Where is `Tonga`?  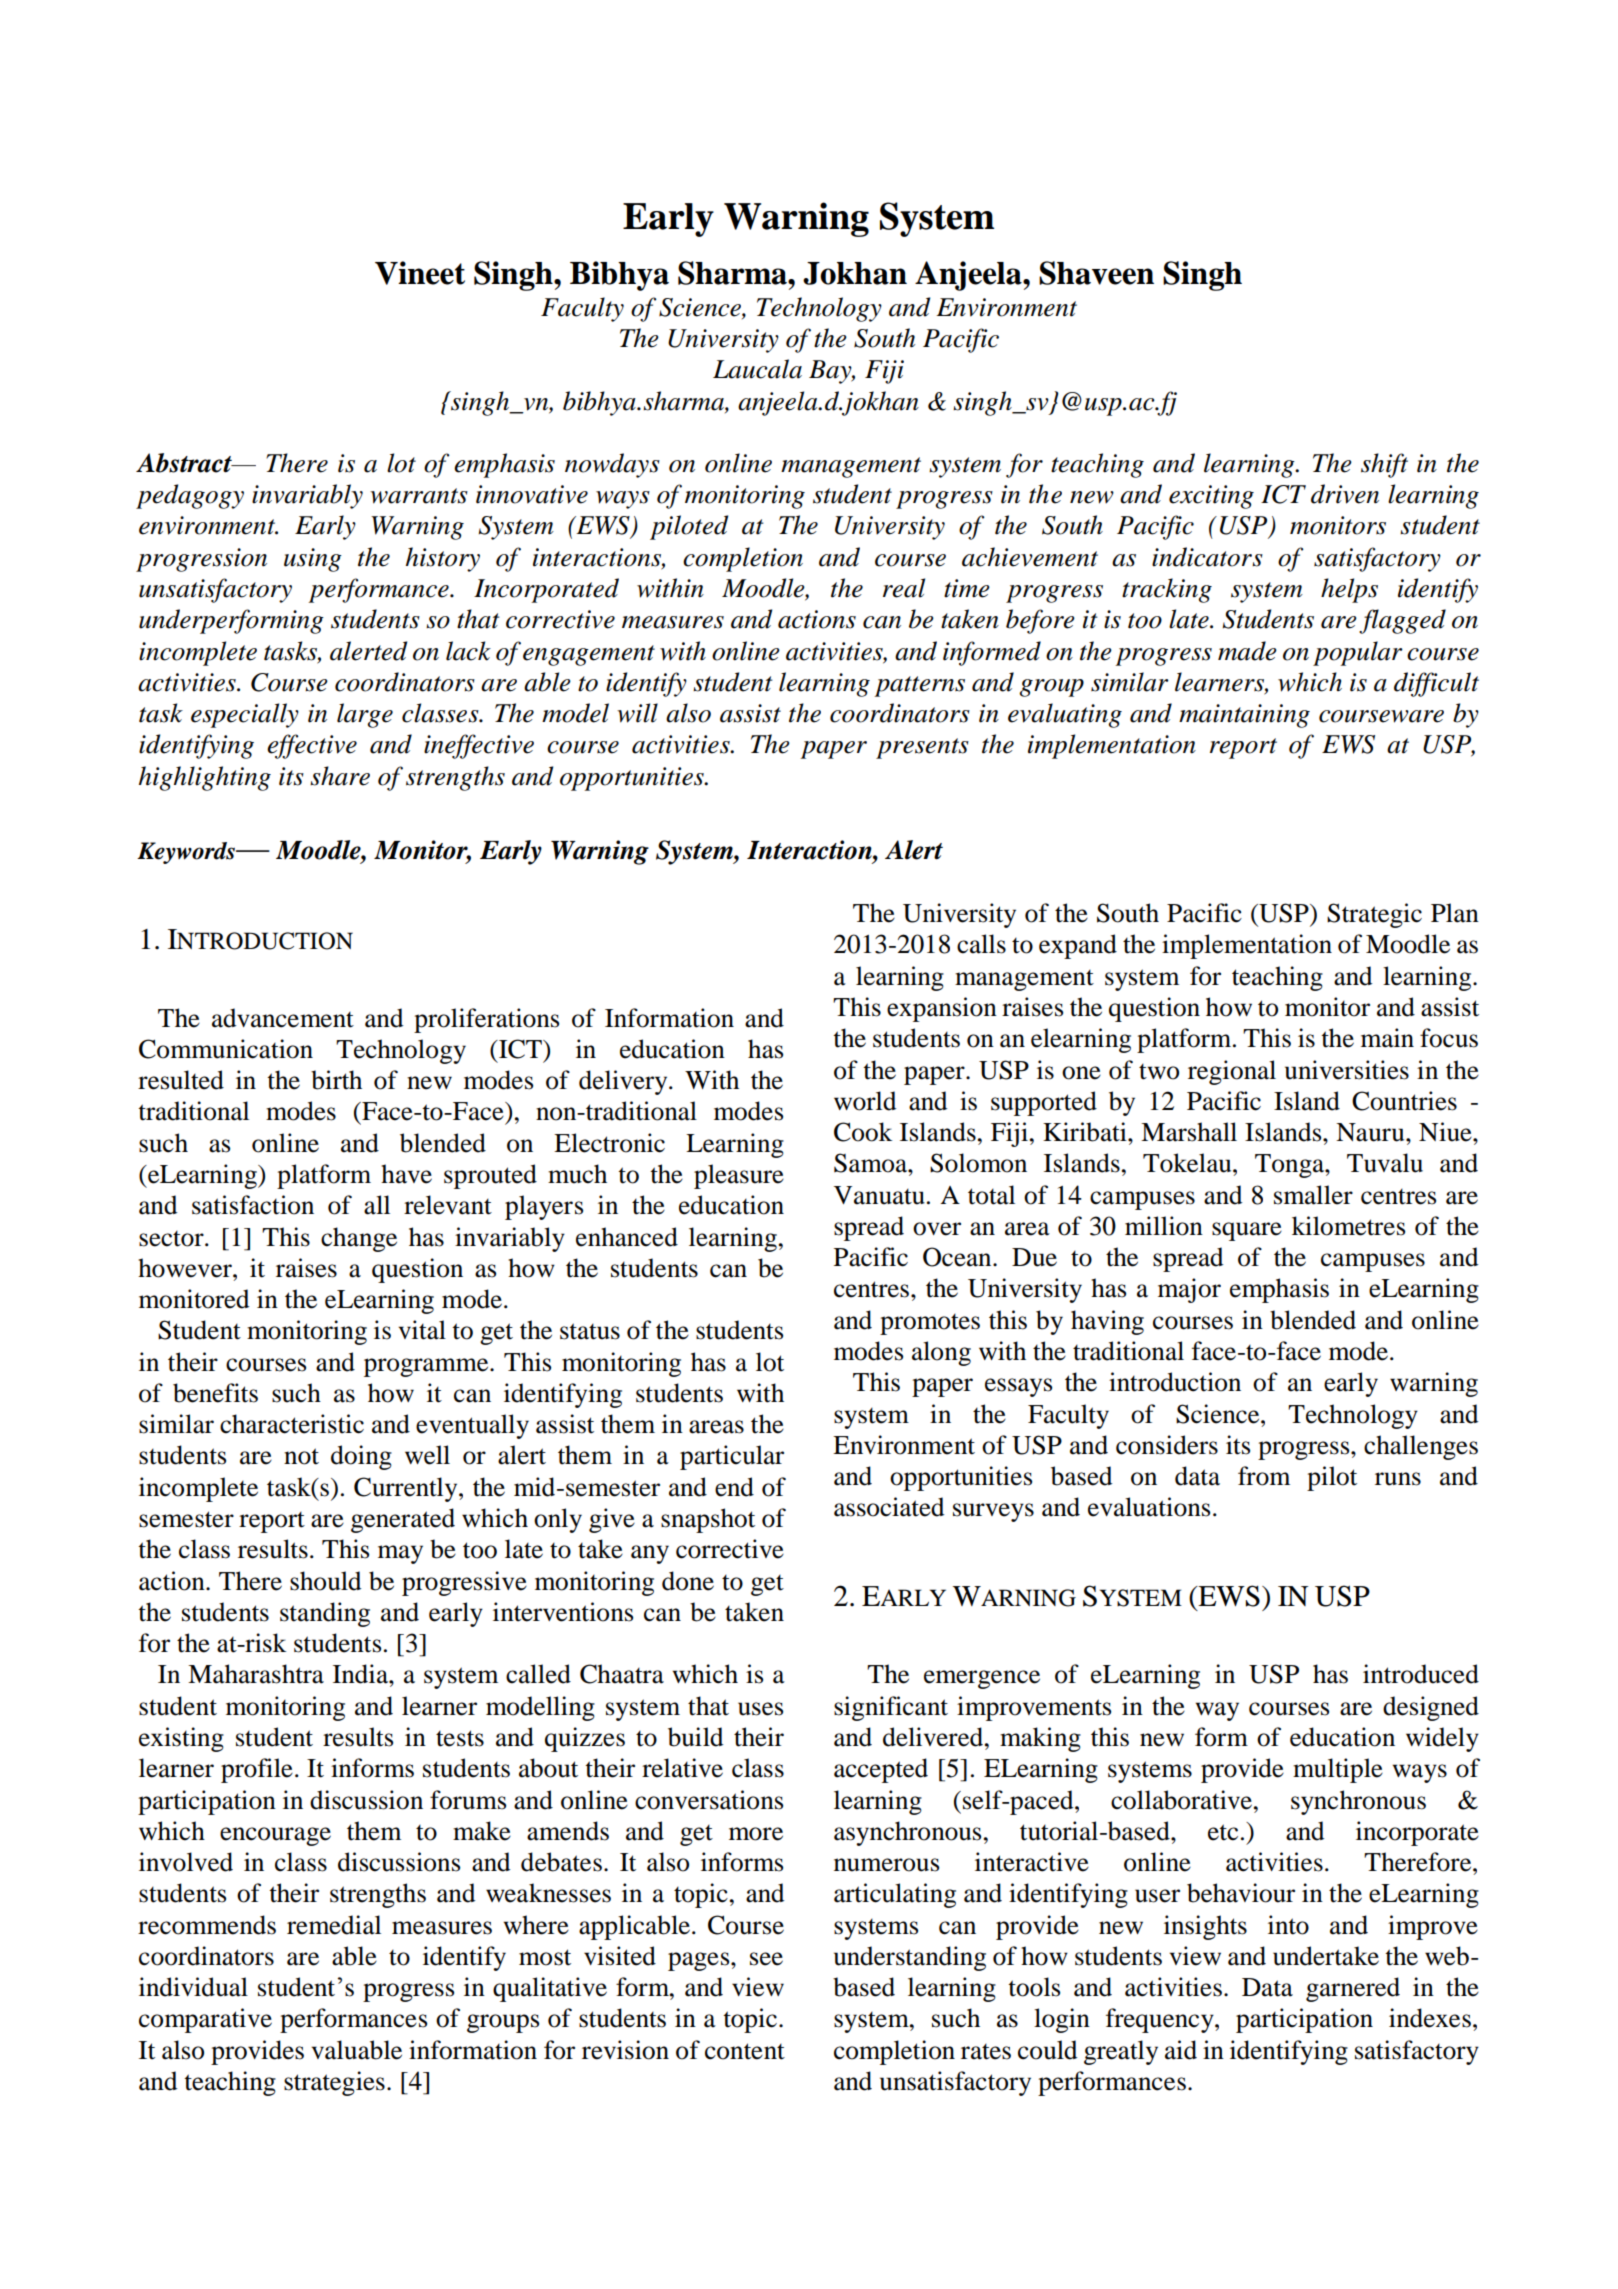 Tonga is located at coordinates (1290, 1166).
